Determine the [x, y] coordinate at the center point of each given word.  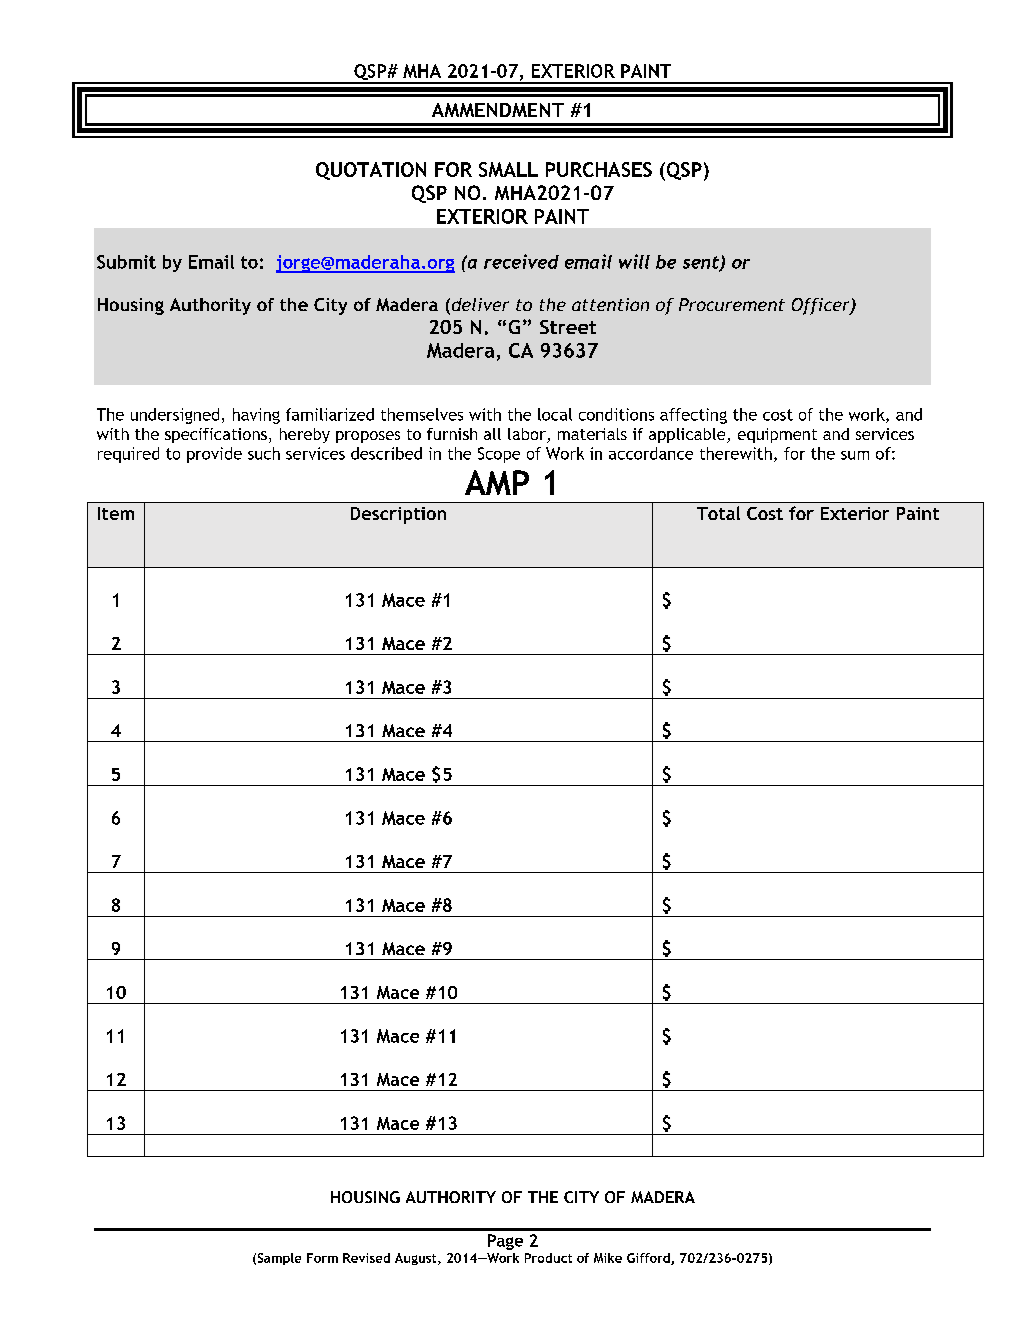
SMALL [508, 169]
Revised [366, 1258]
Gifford [649, 1259]
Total [718, 513]
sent [702, 263]
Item [116, 513]
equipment [777, 435]
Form [322, 1258]
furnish [452, 434]
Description [398, 515]
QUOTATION [371, 171]
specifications [216, 435]
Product [548, 1258]
